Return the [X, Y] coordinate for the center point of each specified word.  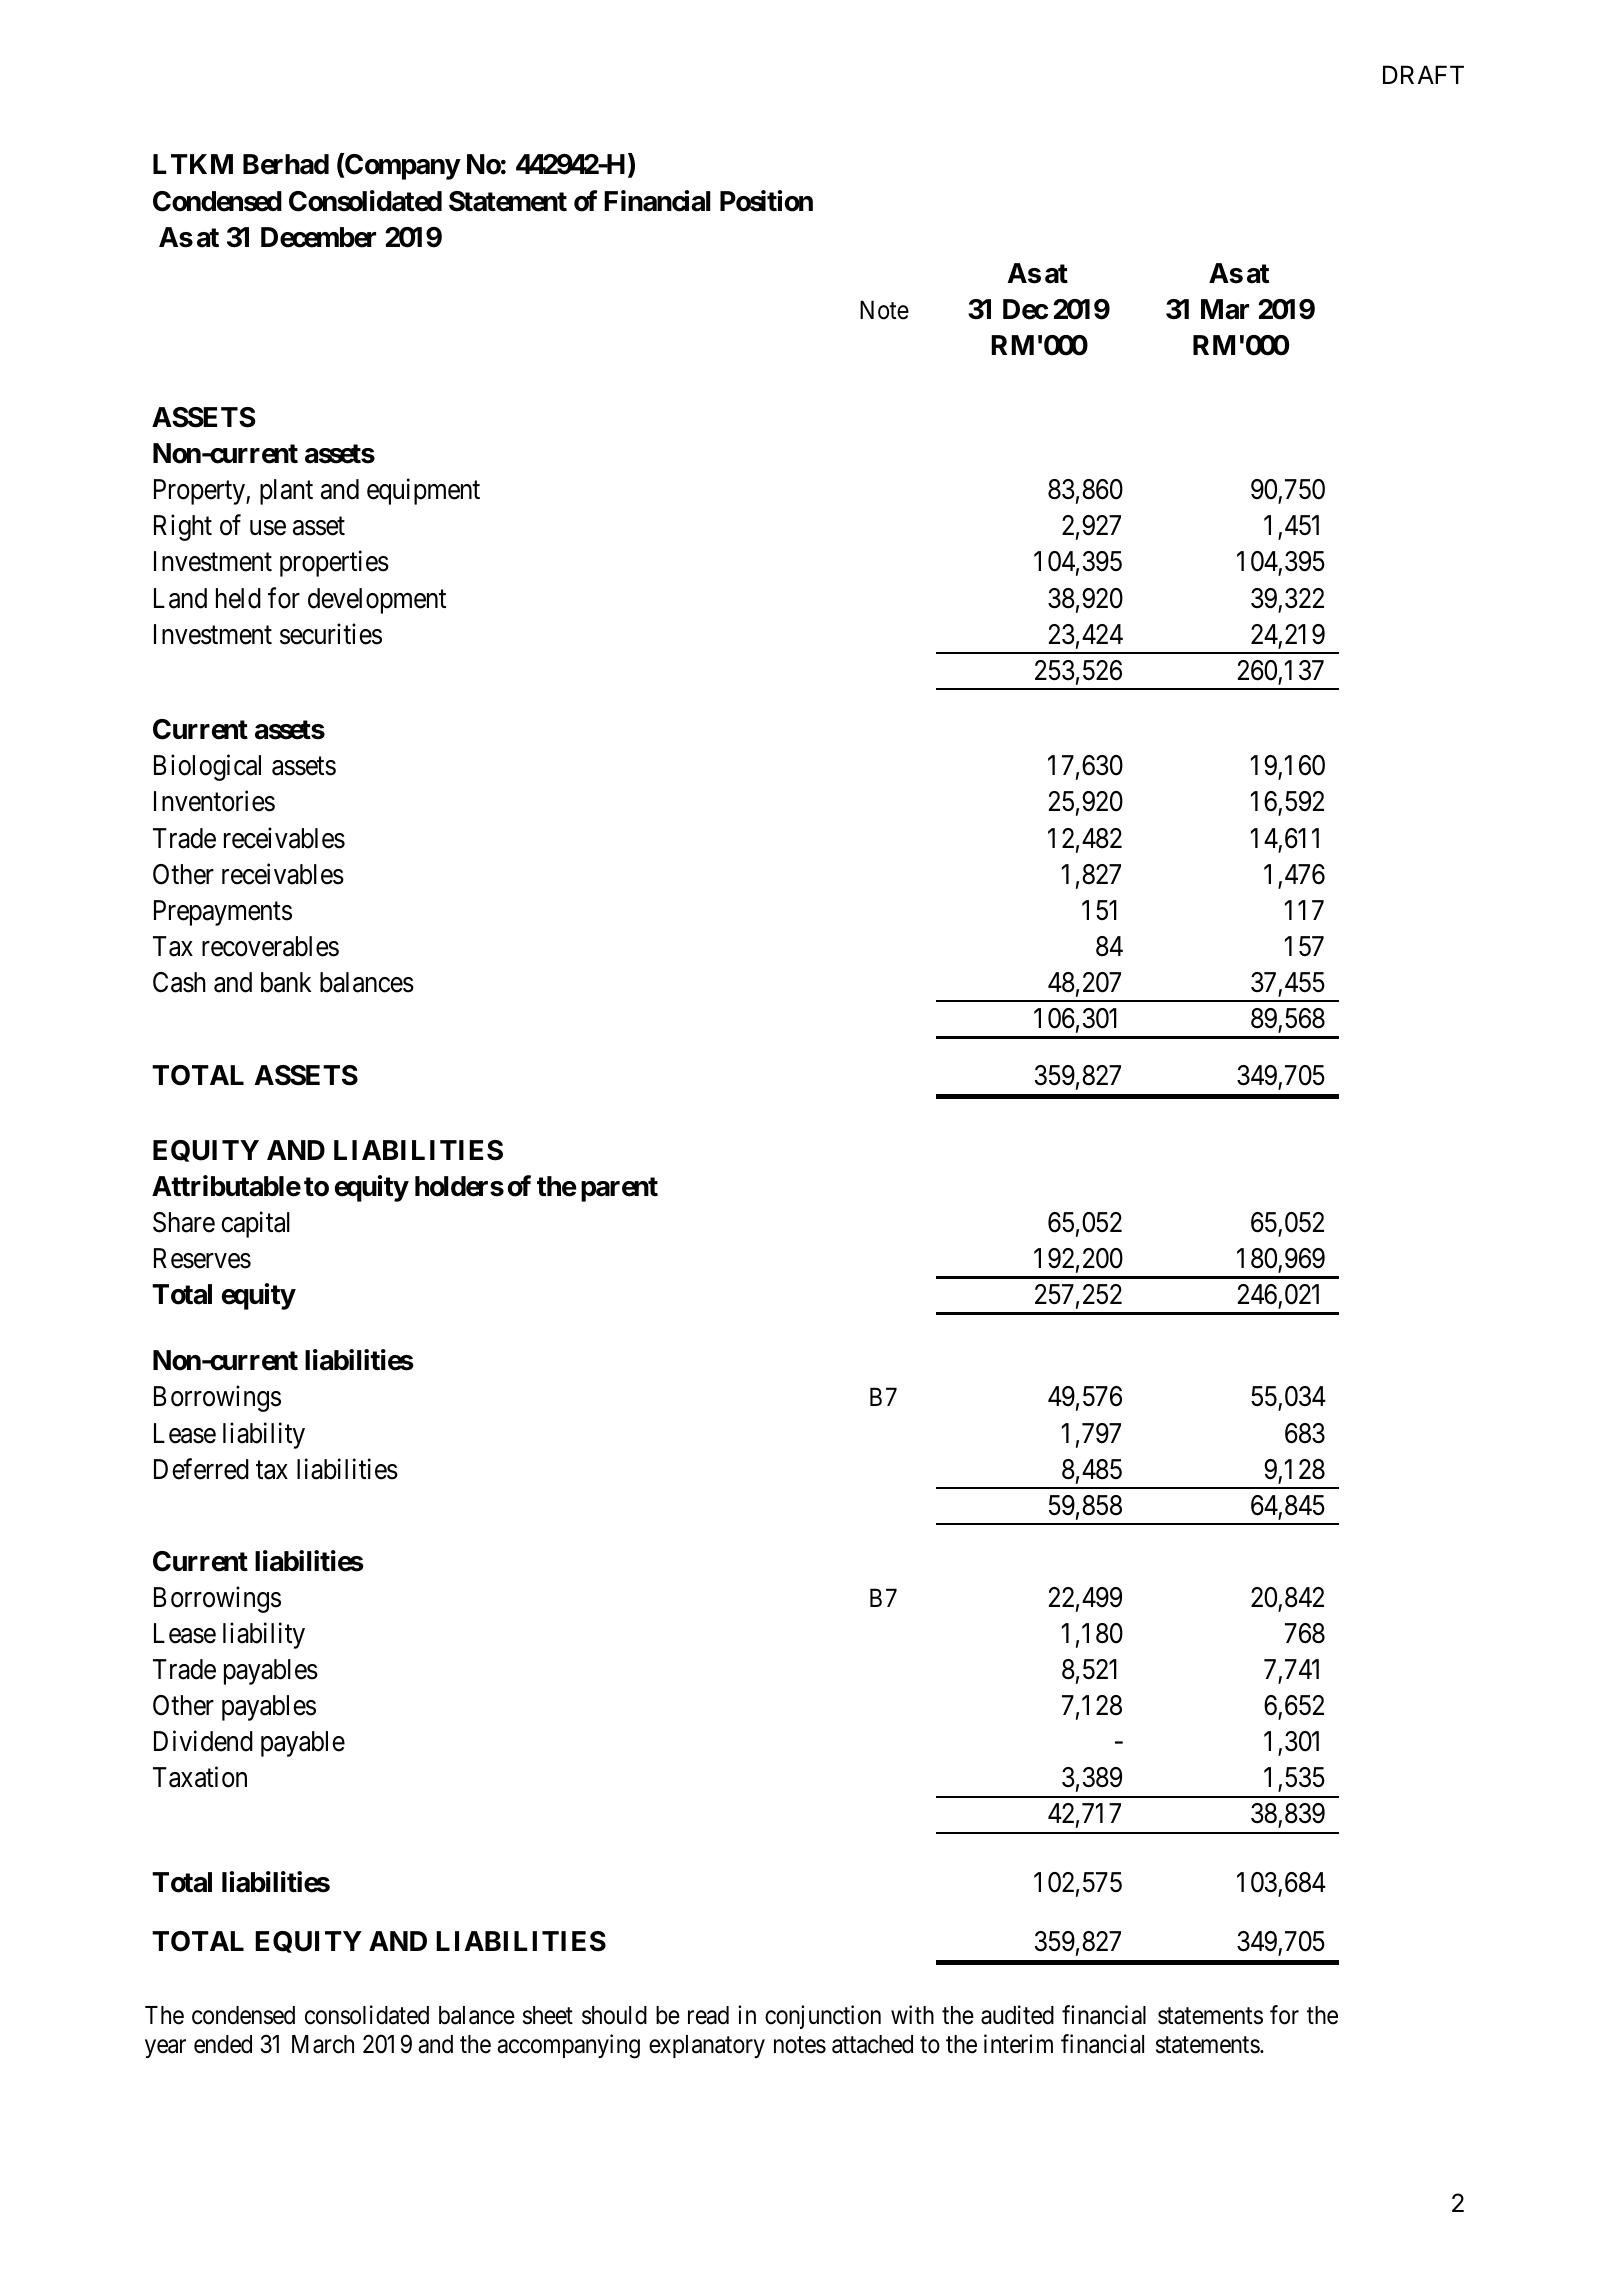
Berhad [286, 164]
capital [255, 1224]
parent [619, 1189]
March [323, 2044]
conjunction [823, 2017]
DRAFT [1423, 74]
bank [286, 982]
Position [766, 201]
